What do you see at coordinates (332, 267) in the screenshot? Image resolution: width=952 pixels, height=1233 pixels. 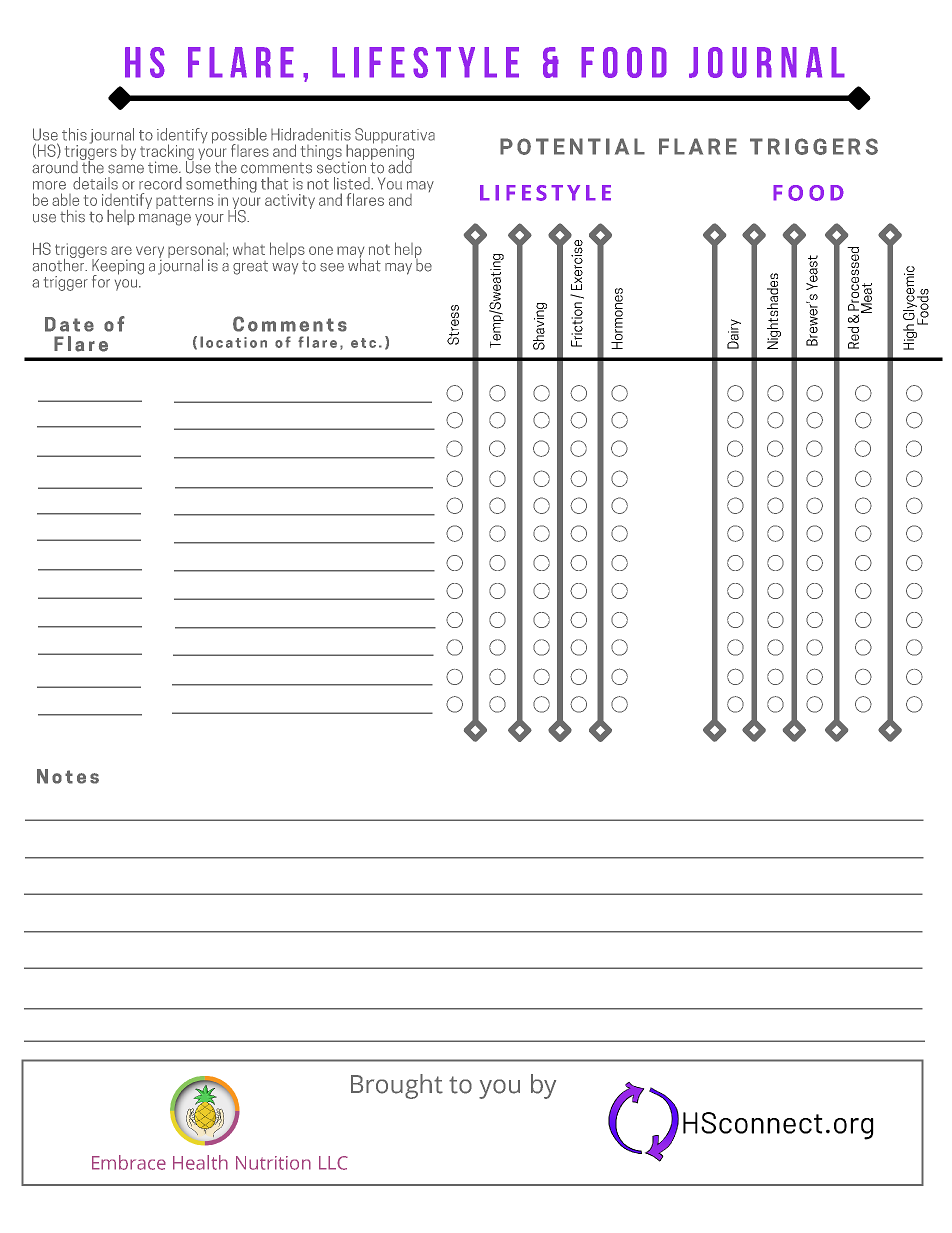 I see `see` at bounding box center [332, 267].
